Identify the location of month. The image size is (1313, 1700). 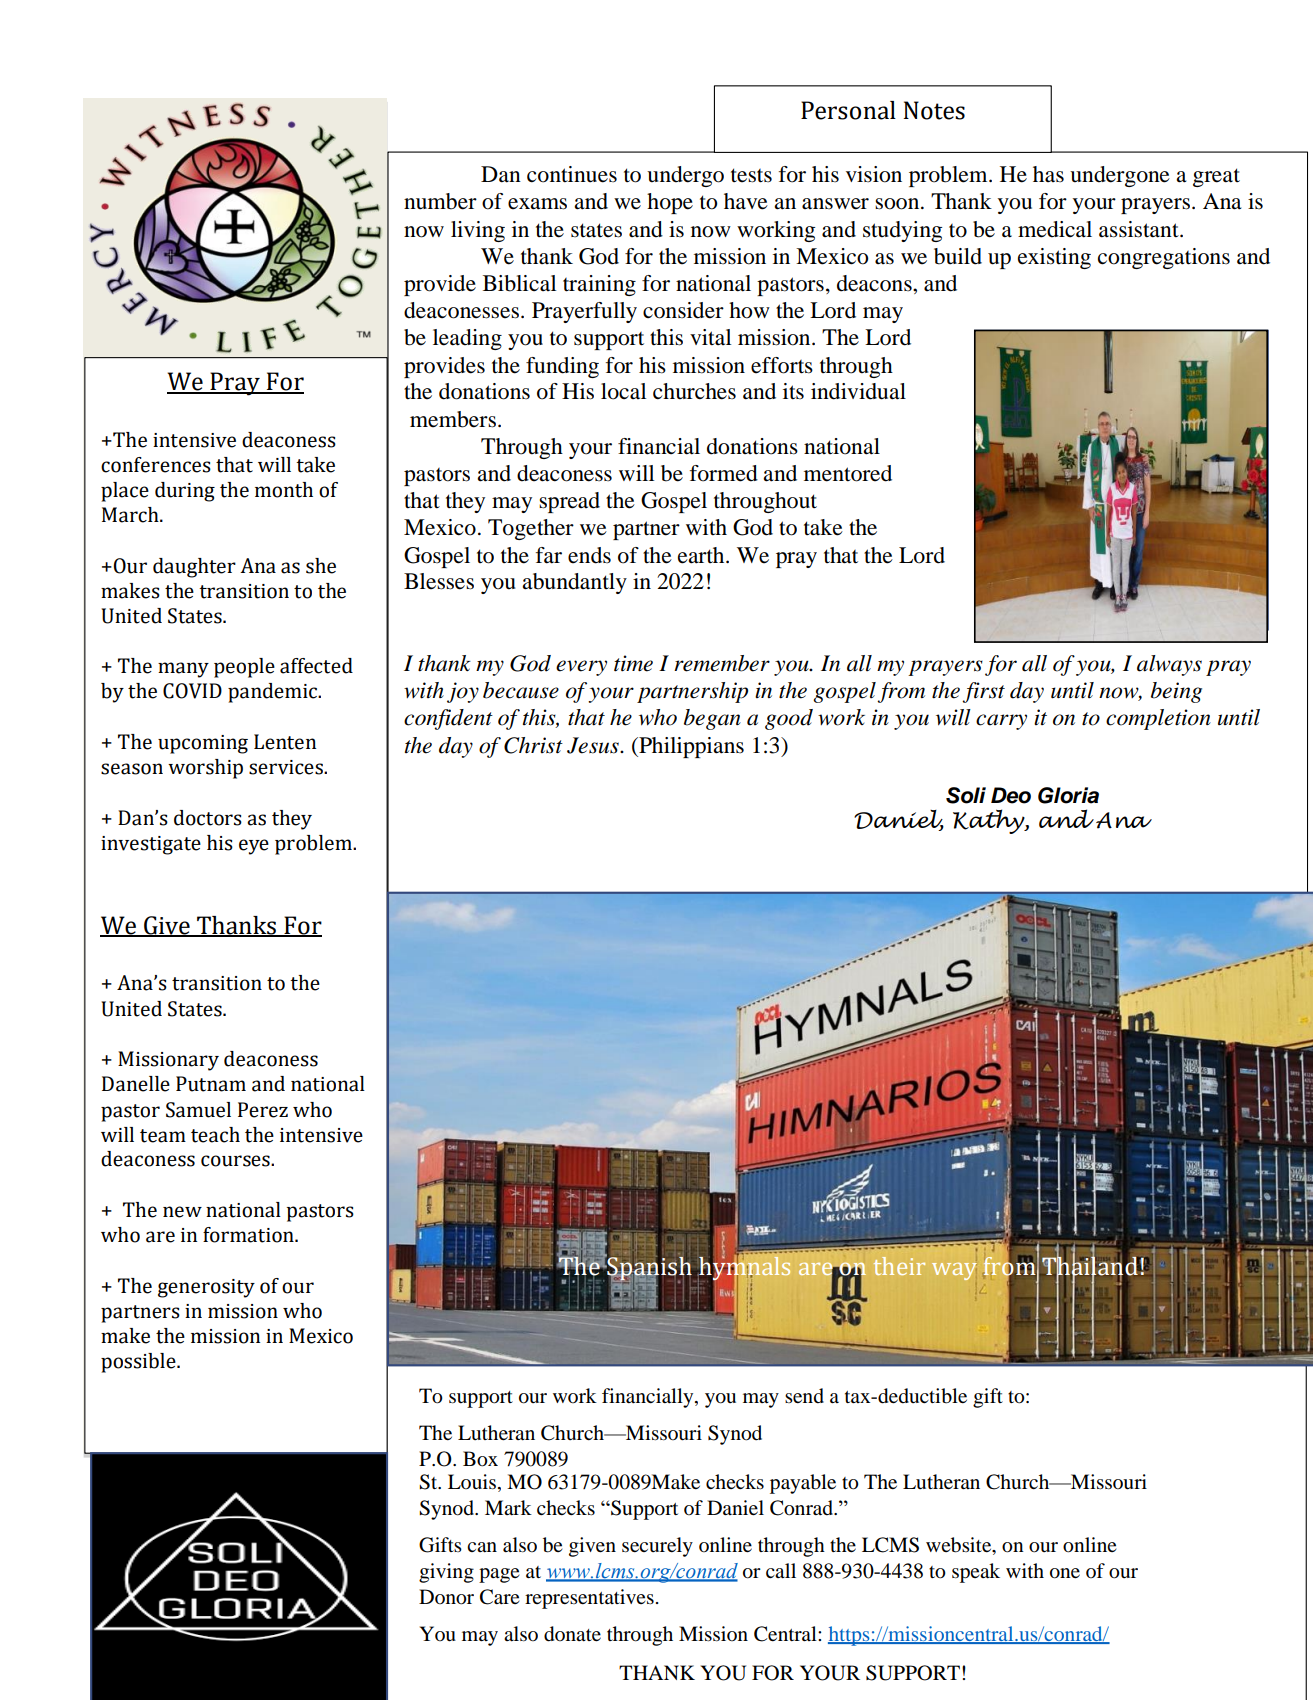
(284, 490).
